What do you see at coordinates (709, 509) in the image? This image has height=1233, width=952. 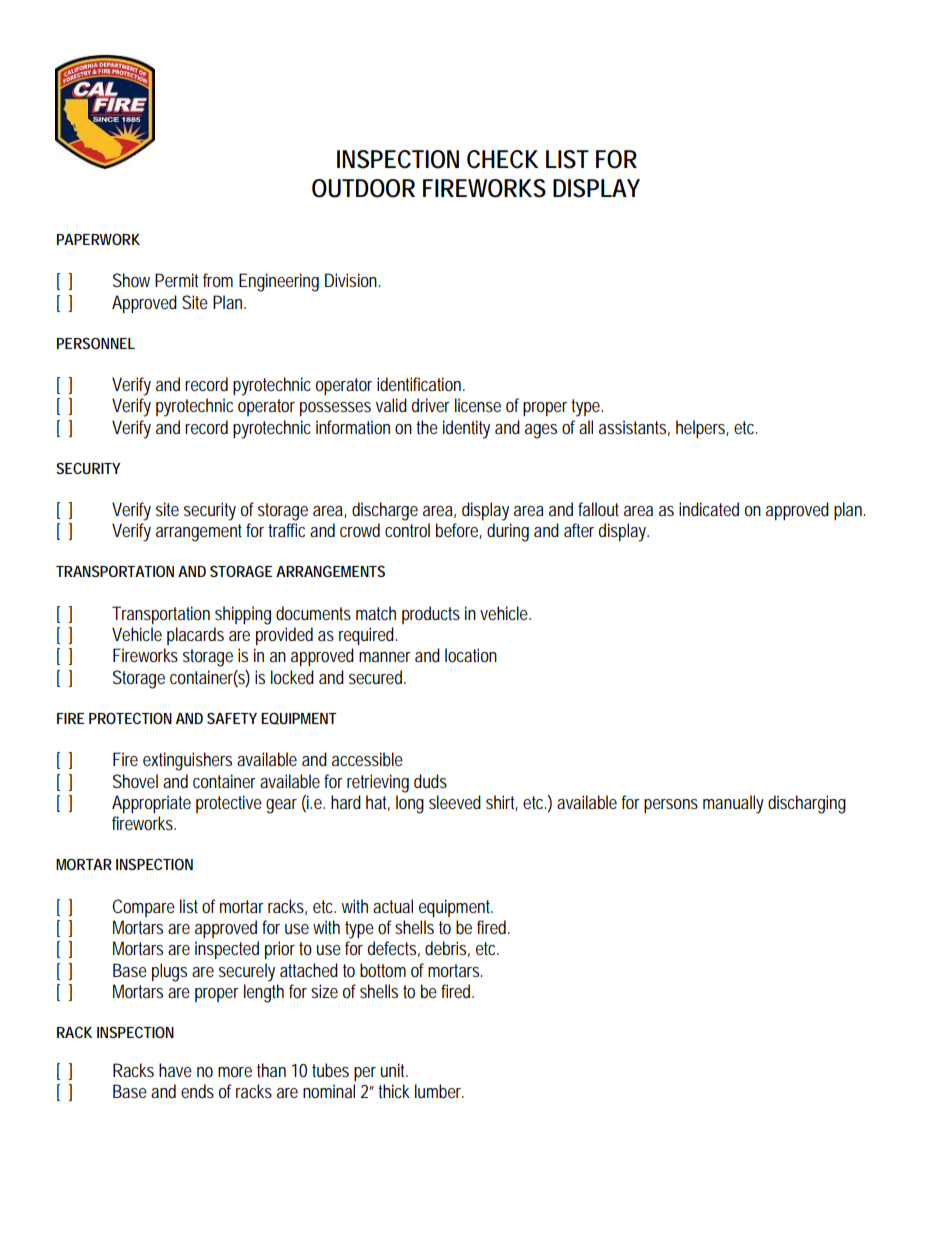 I see `indicated` at bounding box center [709, 509].
